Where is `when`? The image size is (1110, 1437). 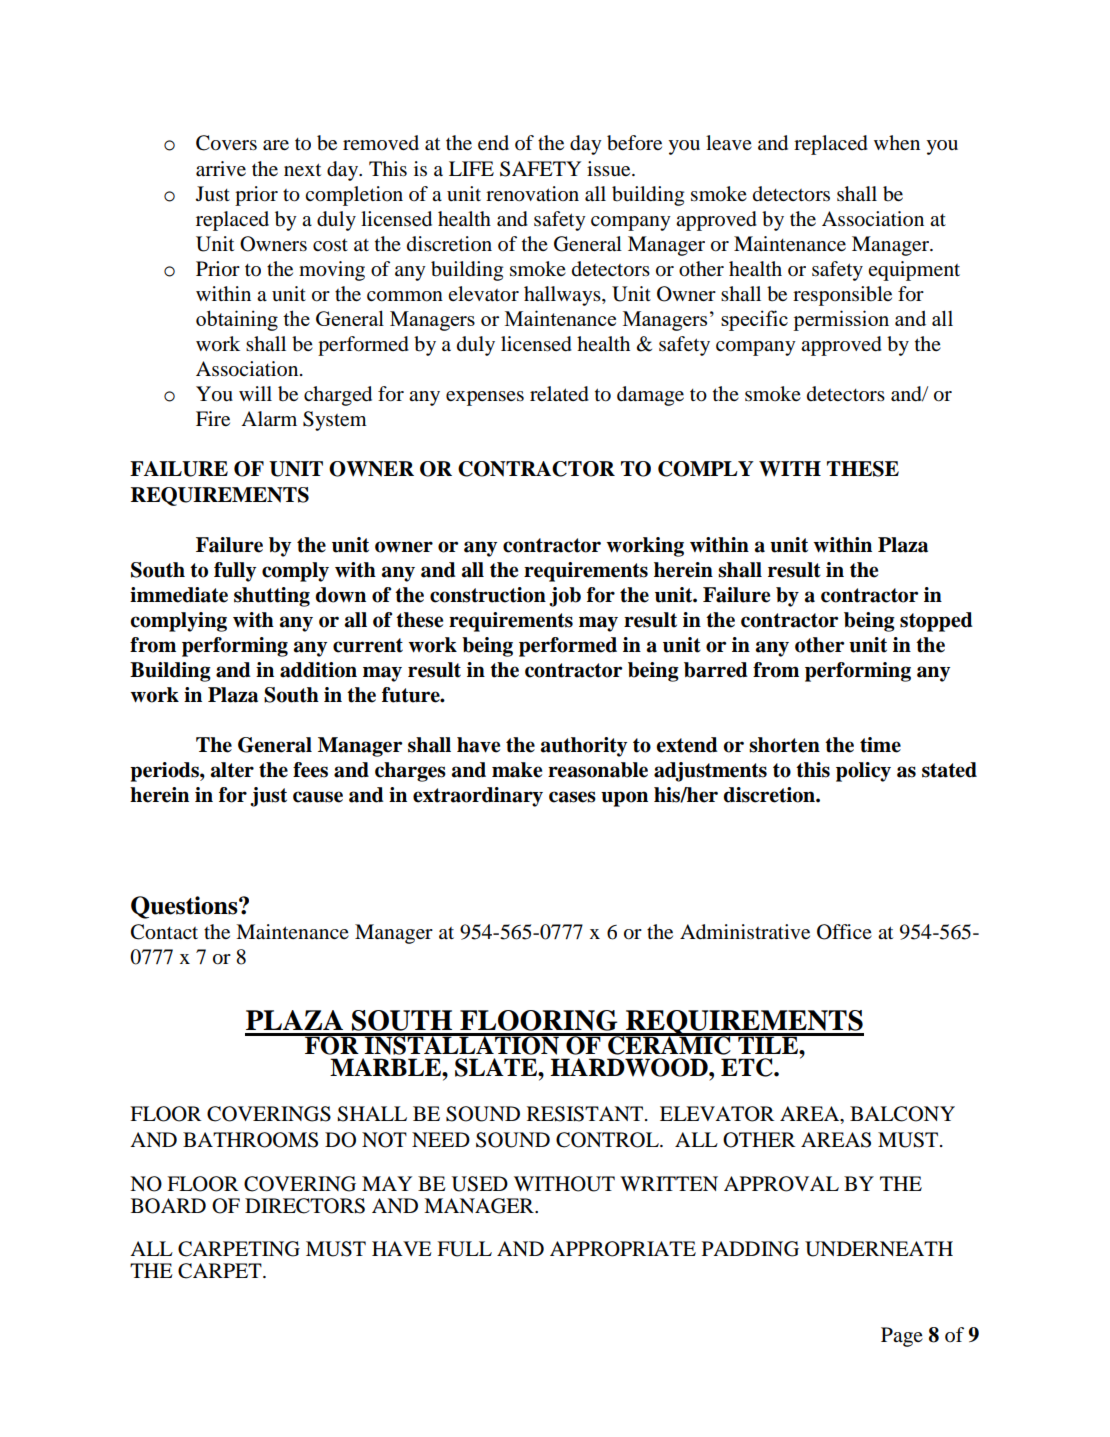
when is located at coordinates (897, 142).
